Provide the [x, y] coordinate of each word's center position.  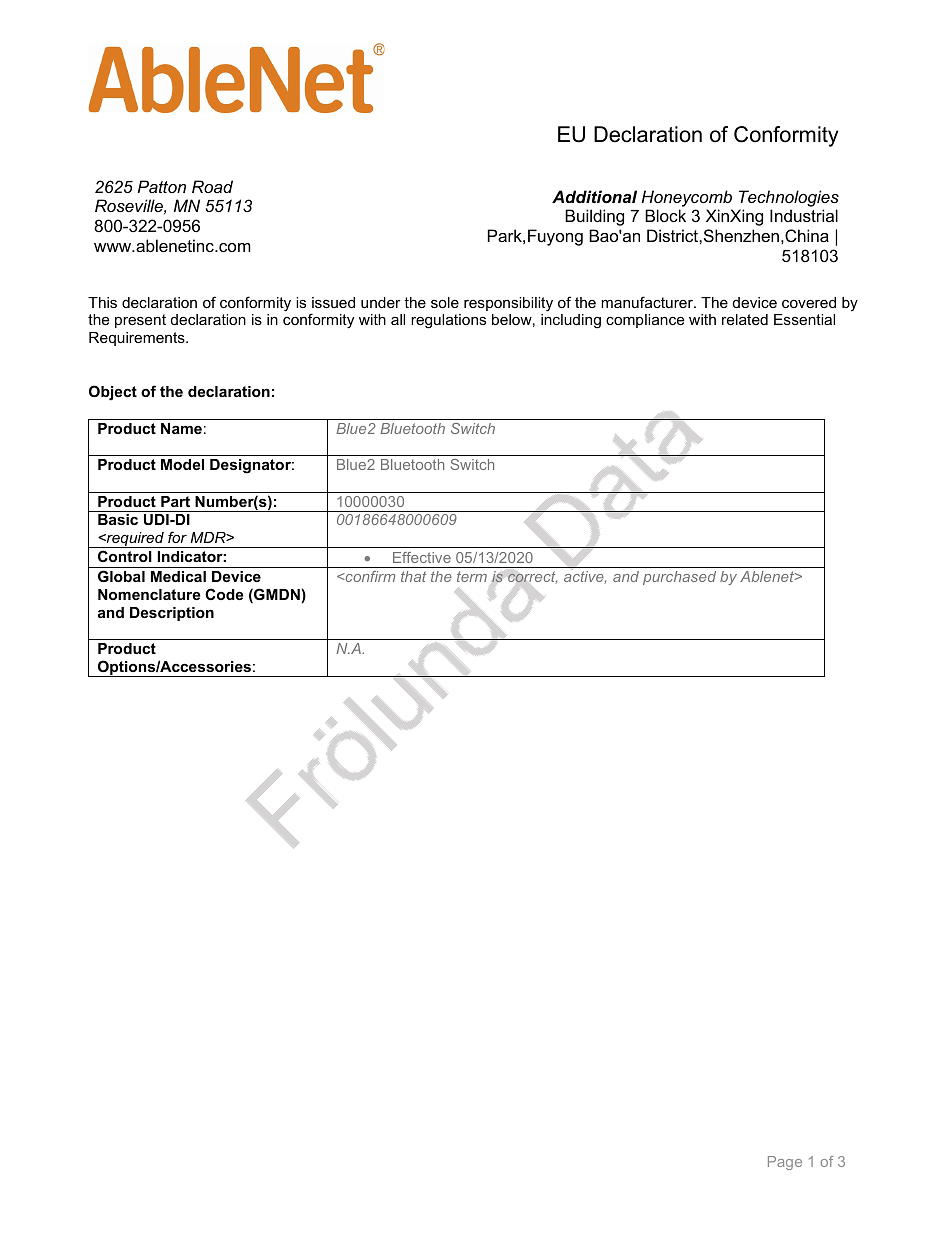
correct [532, 577]
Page [785, 1163]
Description [172, 614]
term [472, 576]
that [413, 576]
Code [224, 594]
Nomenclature [149, 594]
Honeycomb [687, 198]
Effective [422, 557]
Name [181, 428]
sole [445, 302]
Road [212, 186]
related [745, 319]
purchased [679, 578]
